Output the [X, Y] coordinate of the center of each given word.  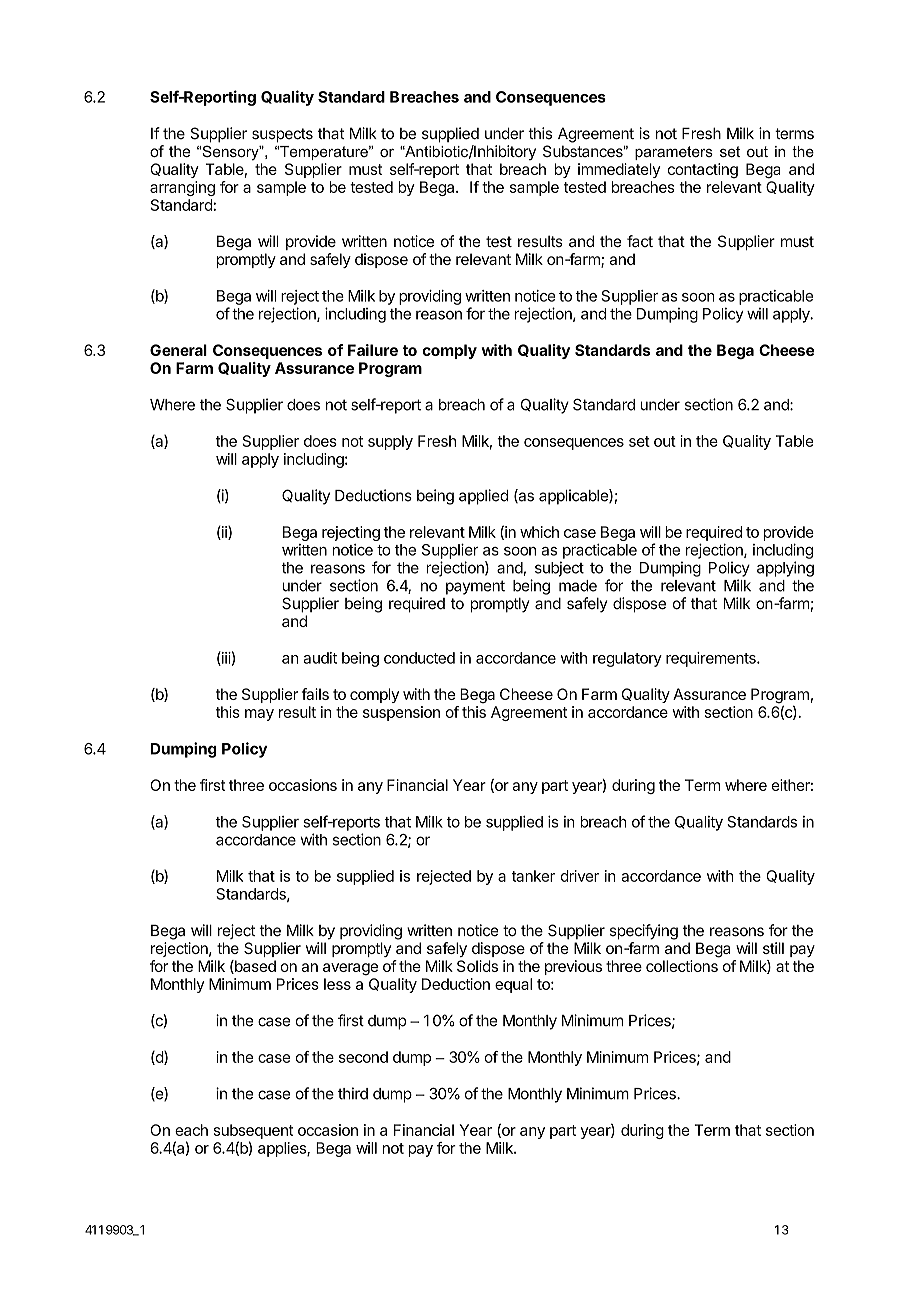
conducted [419, 658]
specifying [644, 932]
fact [640, 241]
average [350, 969]
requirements [712, 659]
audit [320, 658]
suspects [282, 135]
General [178, 350]
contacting [702, 170]
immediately [619, 170]
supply [390, 442]
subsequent [253, 1131]
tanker [533, 876]
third [353, 1093]
